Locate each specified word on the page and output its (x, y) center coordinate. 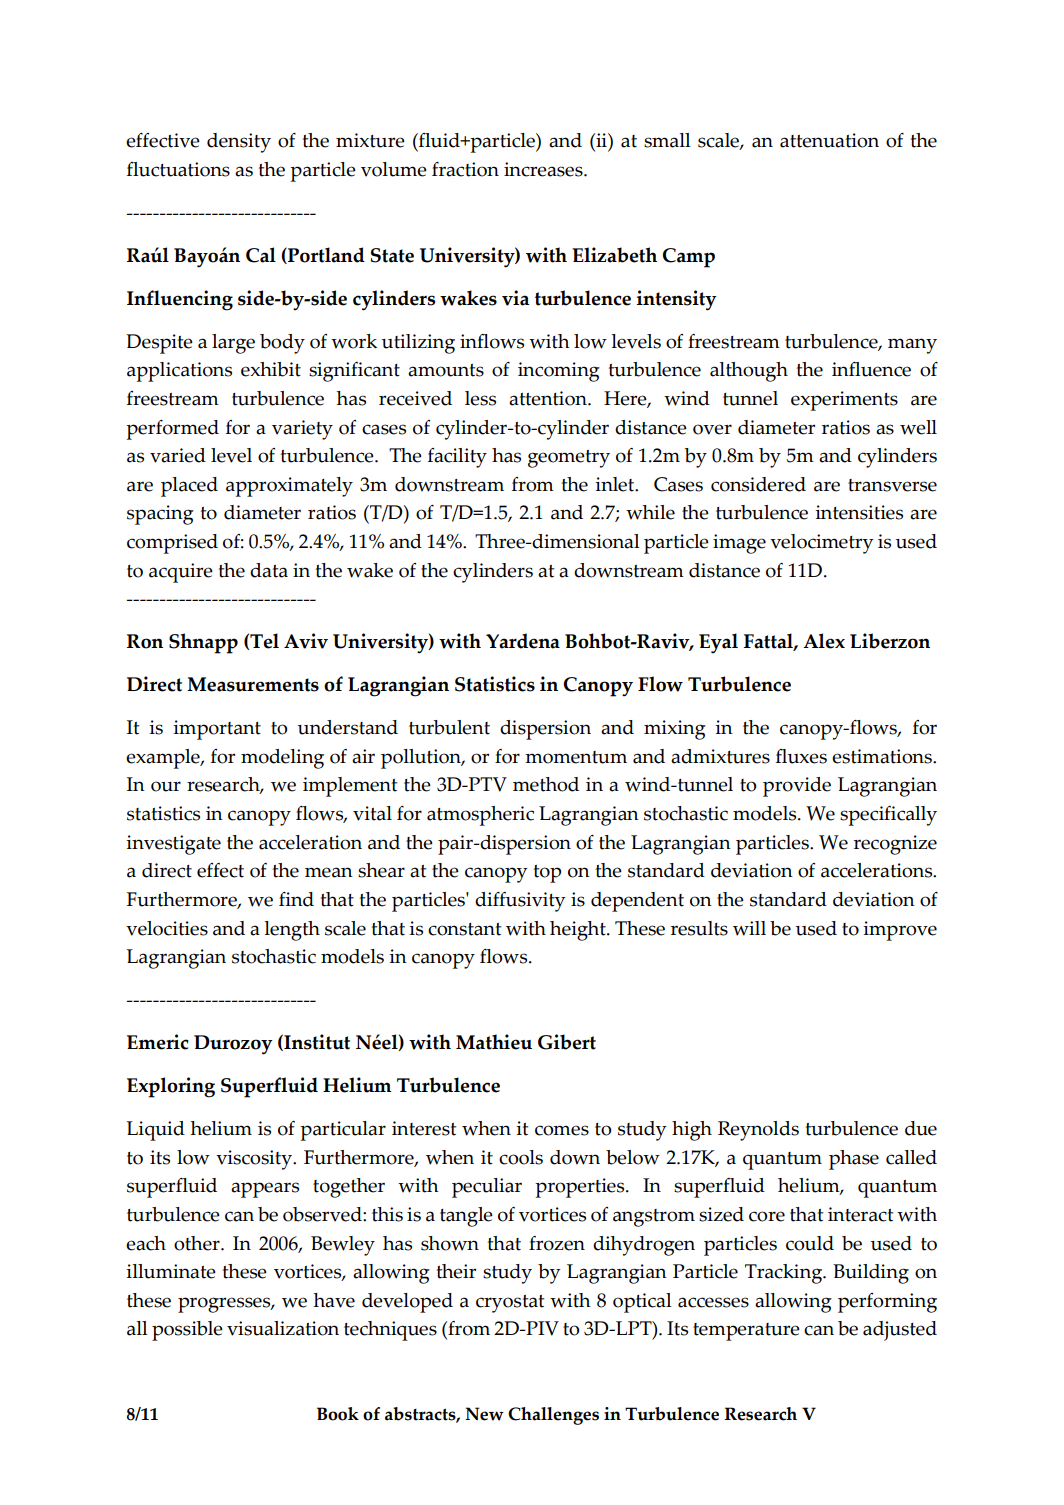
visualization (283, 1328)
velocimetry (822, 544)
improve (900, 931)
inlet (616, 484)
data (269, 570)
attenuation (829, 140)
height (579, 931)
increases (544, 169)
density (239, 143)
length (292, 931)
